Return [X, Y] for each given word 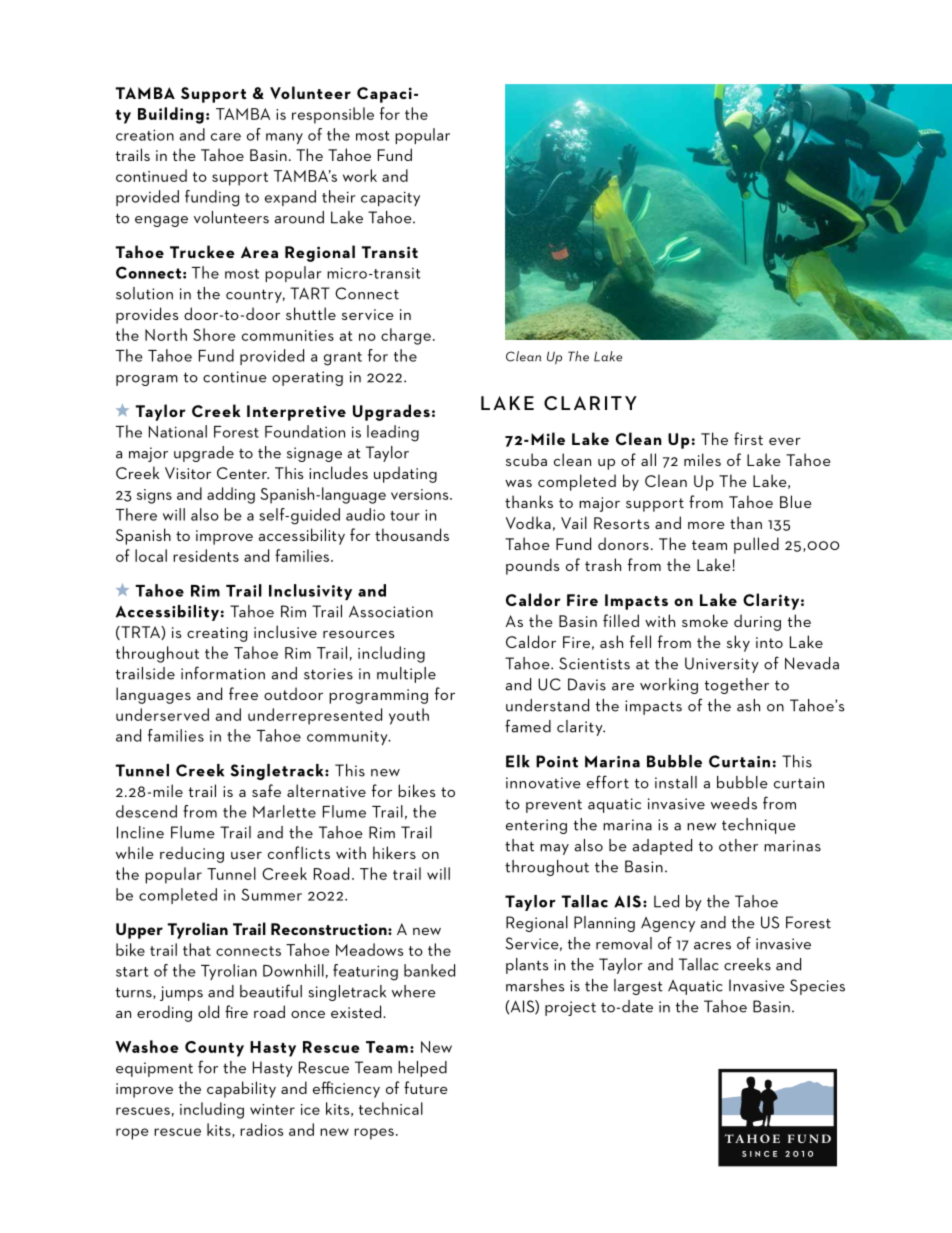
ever [785, 441]
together [737, 686]
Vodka [528, 522]
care [226, 137]
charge [406, 336]
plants [527, 966]
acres [712, 946]
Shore [214, 334]
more [706, 525]
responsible [333, 115]
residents [206, 555]
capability [241, 1089]
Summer [271, 894]
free [243, 693]
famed [528, 726]
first [748, 438]
